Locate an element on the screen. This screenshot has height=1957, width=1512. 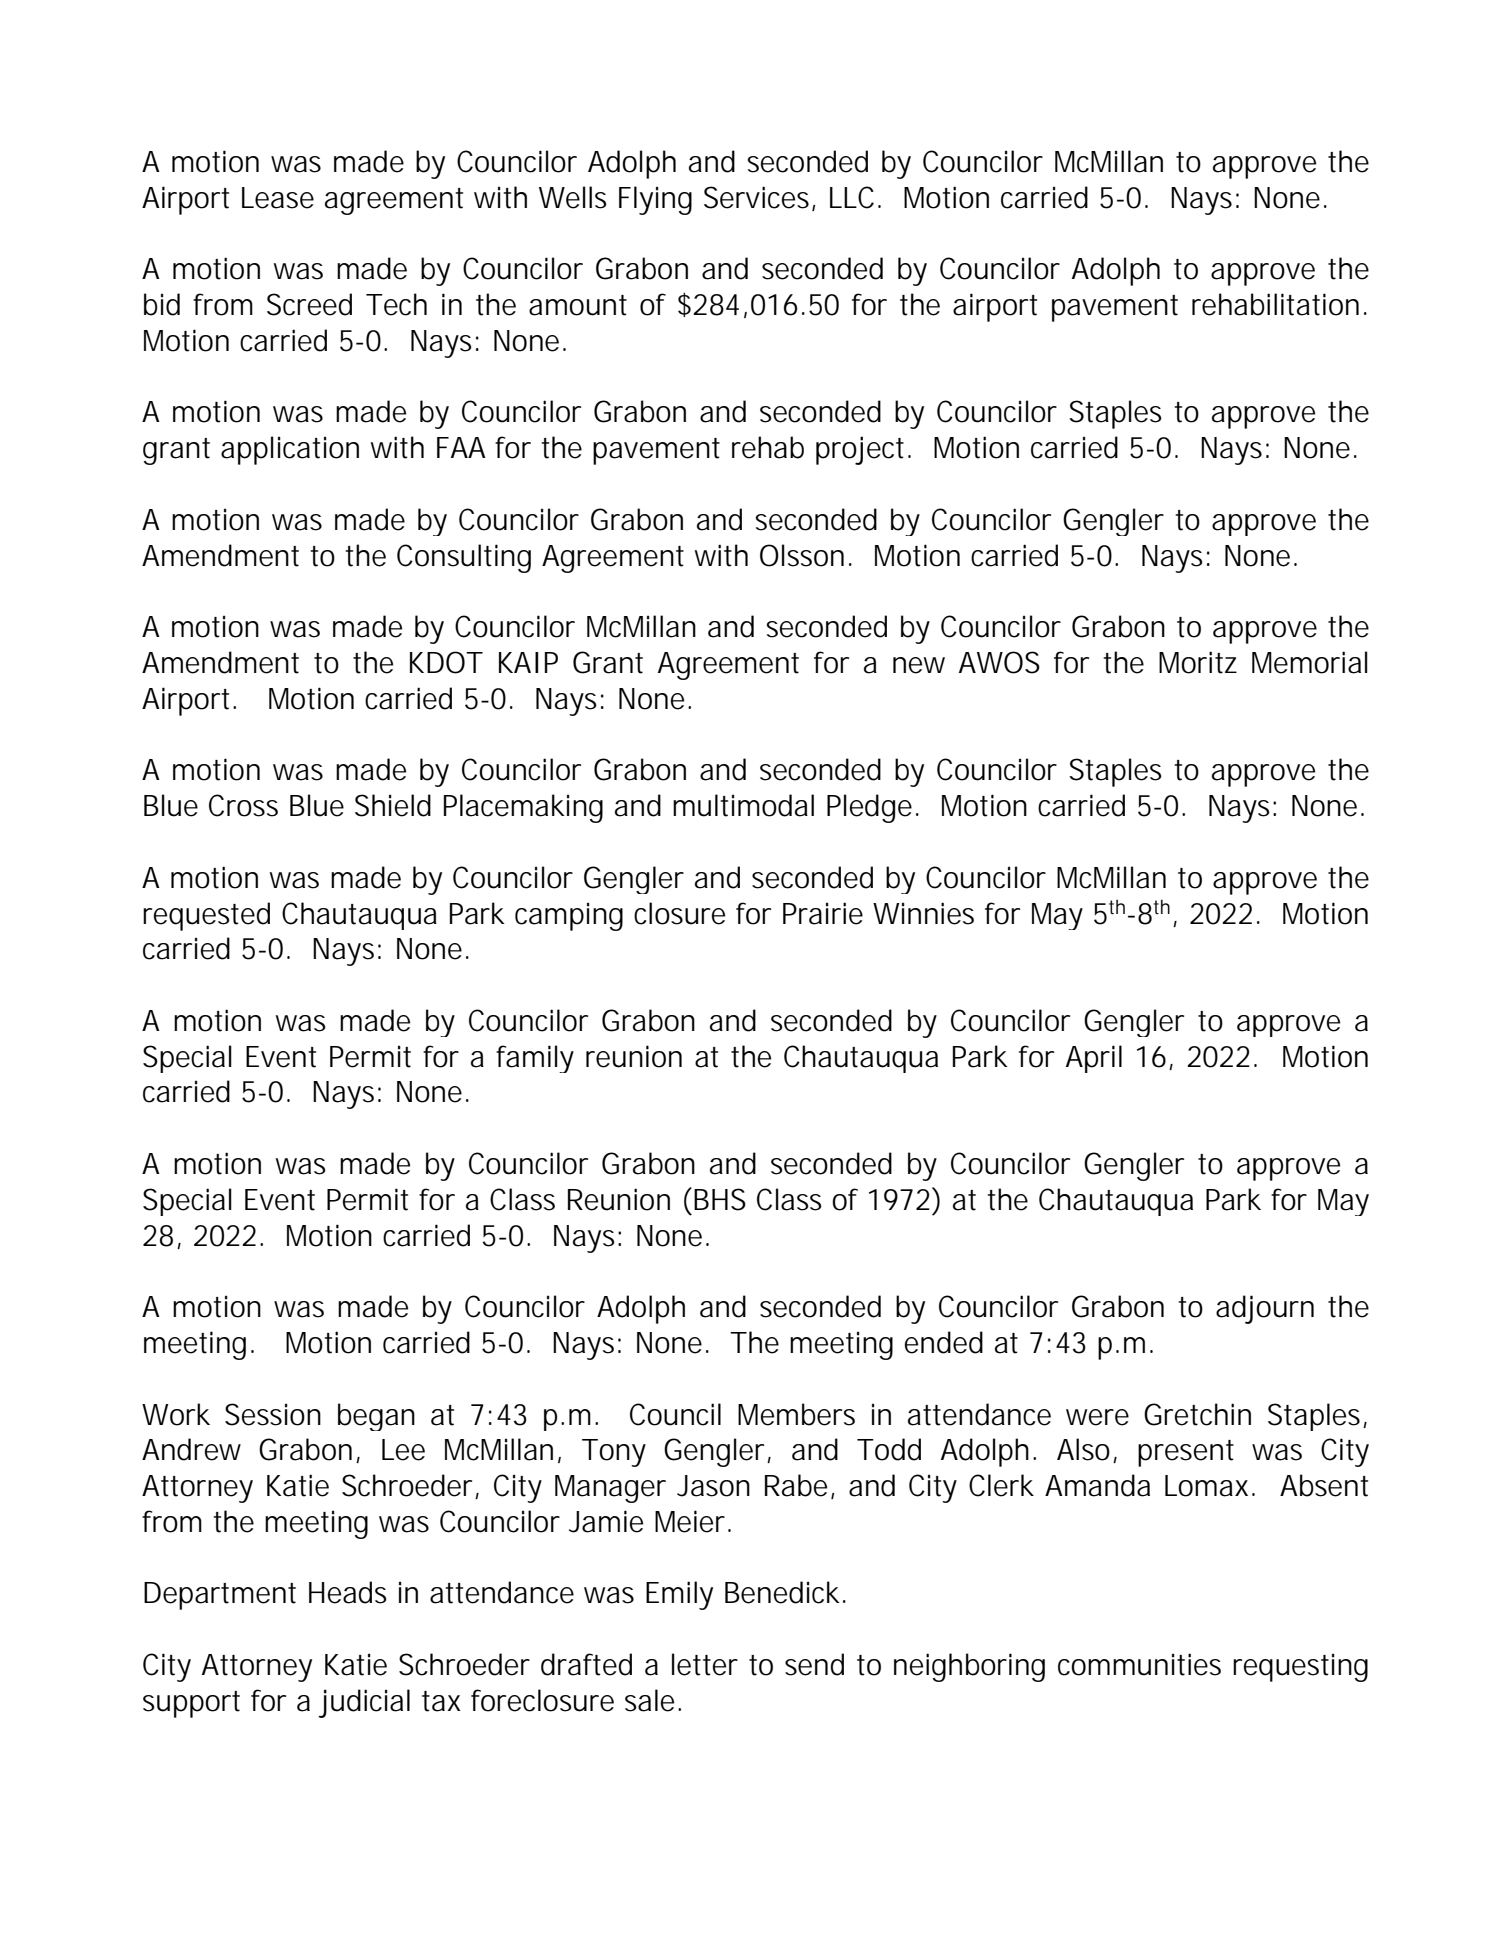
Services is located at coordinates (758, 198).
